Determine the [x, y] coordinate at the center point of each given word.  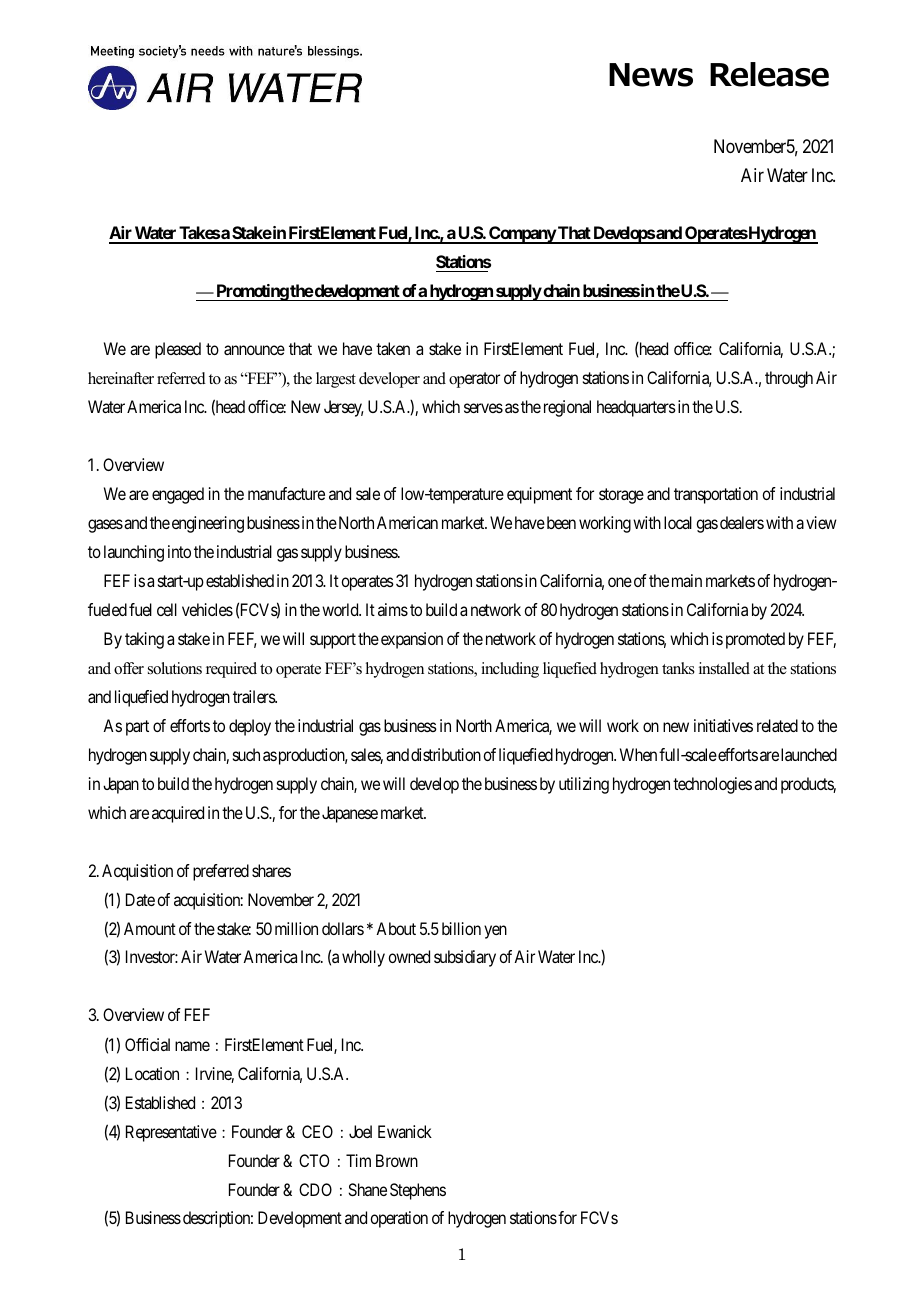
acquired [178, 814]
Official [147, 1044]
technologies [712, 785]
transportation [716, 495]
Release [769, 74]
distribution [446, 754]
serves [483, 408]
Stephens [418, 1191]
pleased [178, 350]
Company [522, 235]
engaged [178, 495]
